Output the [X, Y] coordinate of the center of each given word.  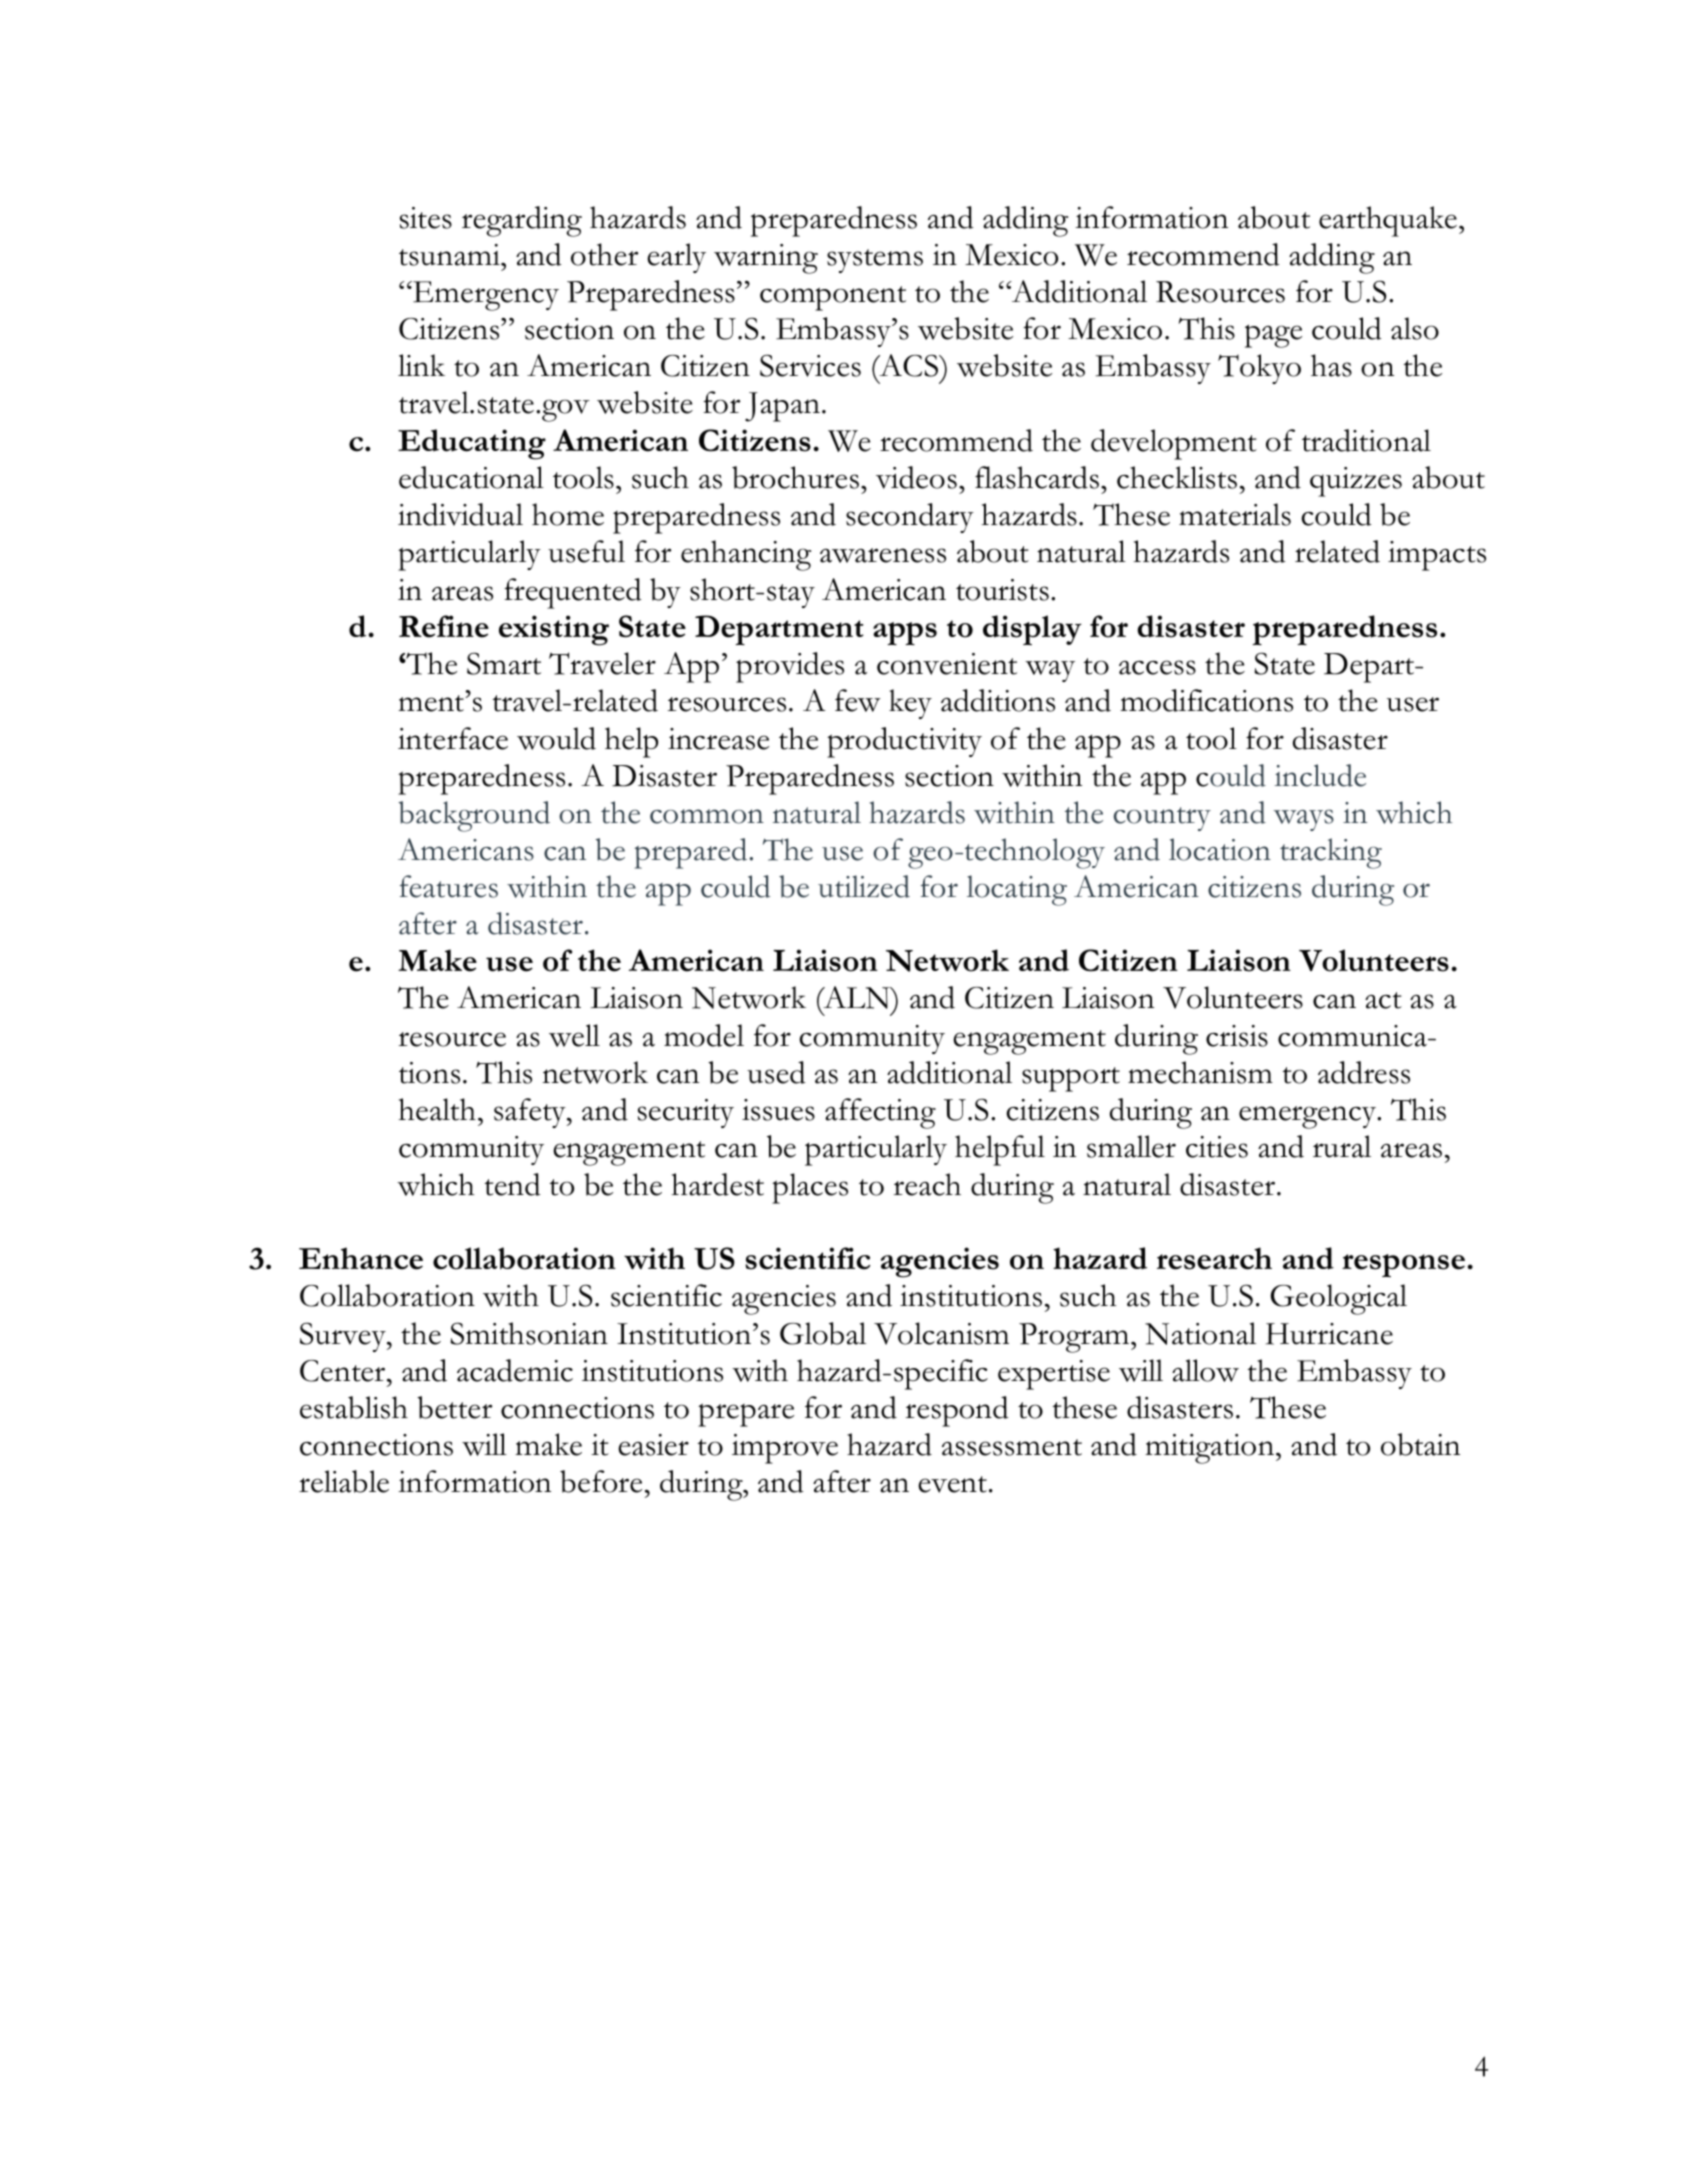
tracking [1331, 853]
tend [513, 1184]
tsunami [450, 255]
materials [1235, 514]
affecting [880, 1113]
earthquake [1388, 221]
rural [1342, 1146]
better [454, 1407]
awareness [883, 555]
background [474, 816]
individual [460, 514]
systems [875, 261]
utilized [864, 886]
